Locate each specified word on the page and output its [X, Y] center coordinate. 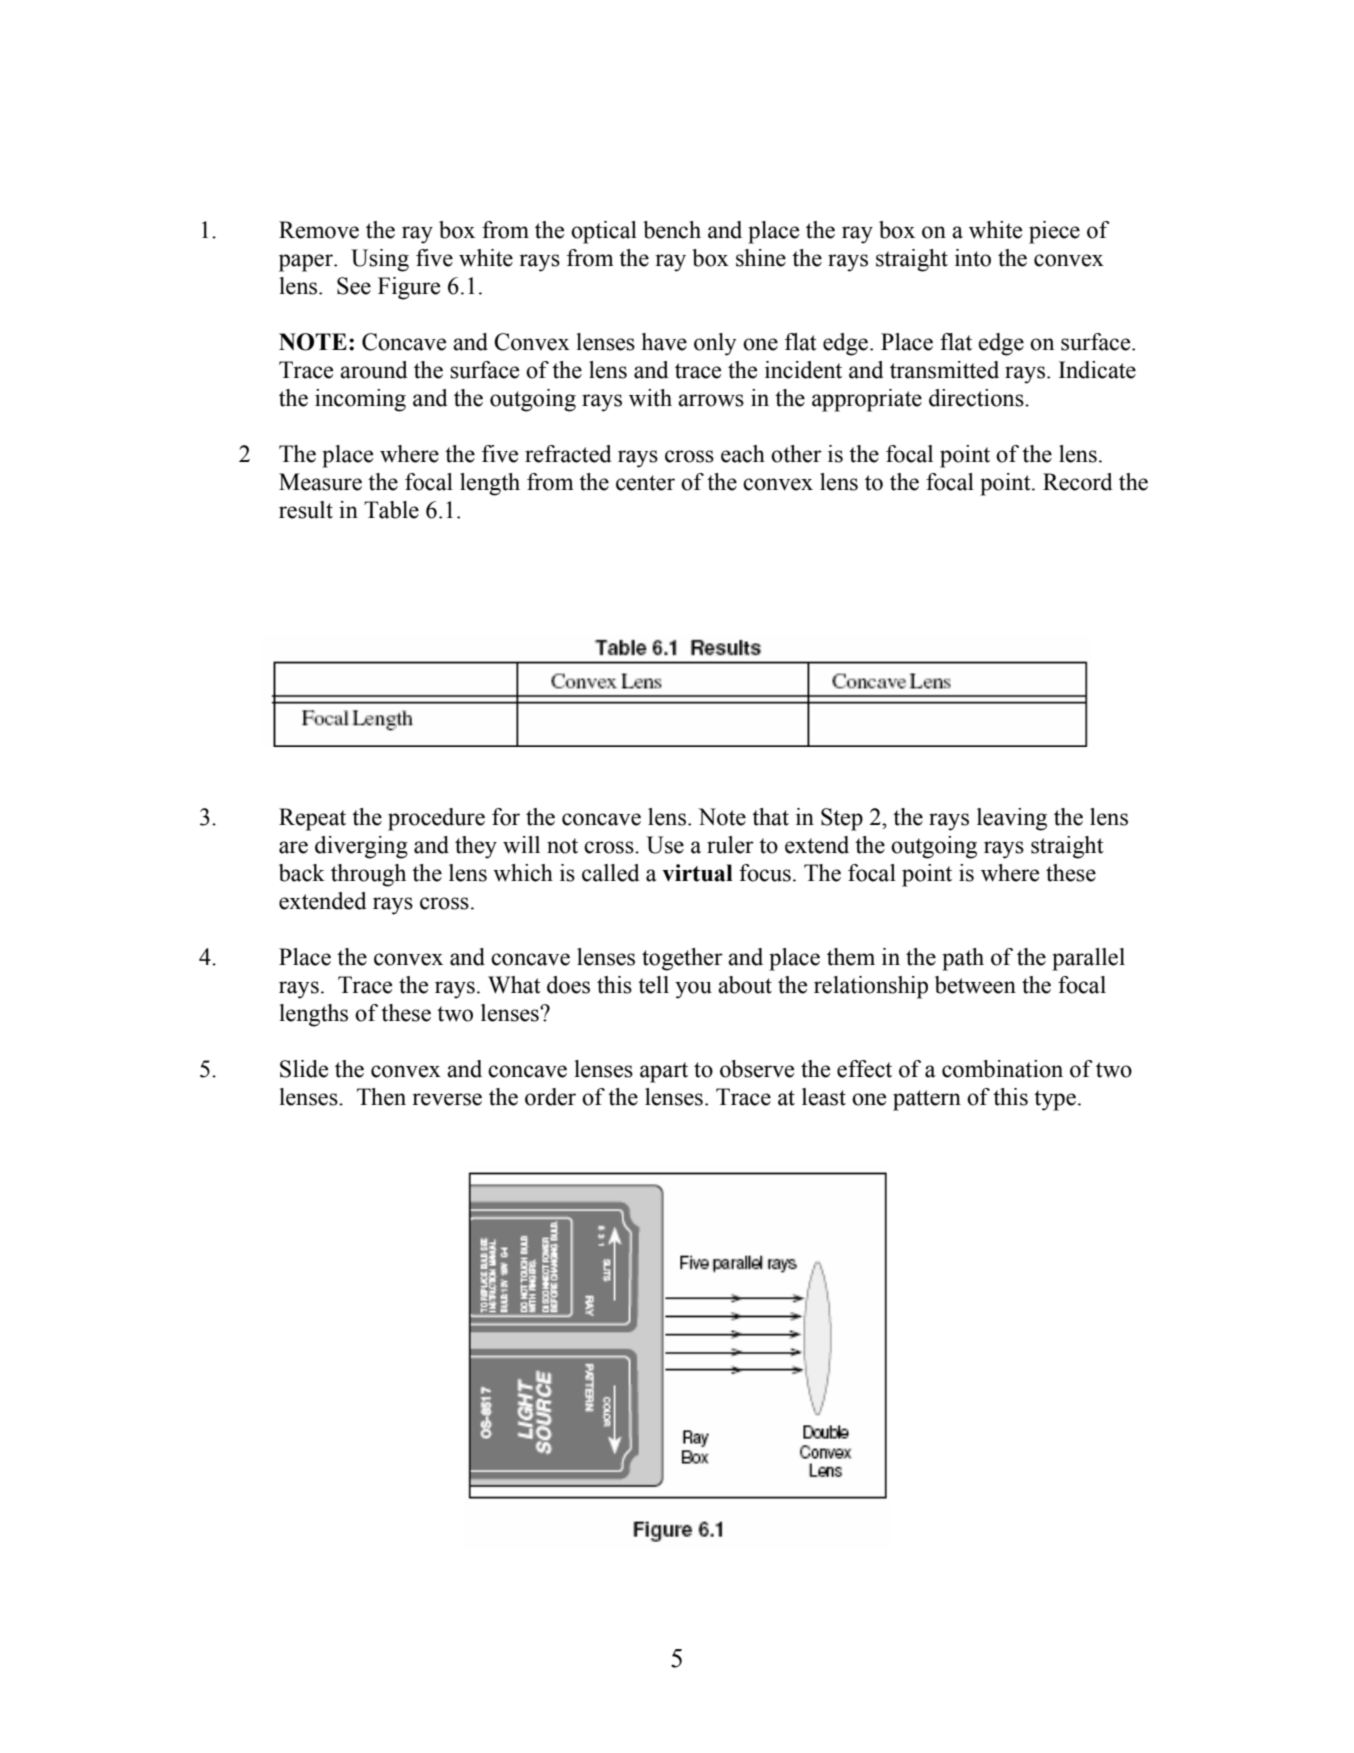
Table [391, 510]
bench [672, 230]
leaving [1012, 819]
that [770, 817]
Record [1078, 482]
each [743, 454]
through [368, 875]
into [973, 258]
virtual [697, 873]
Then [381, 1097]
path [963, 959]
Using [380, 260]
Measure [320, 482]
